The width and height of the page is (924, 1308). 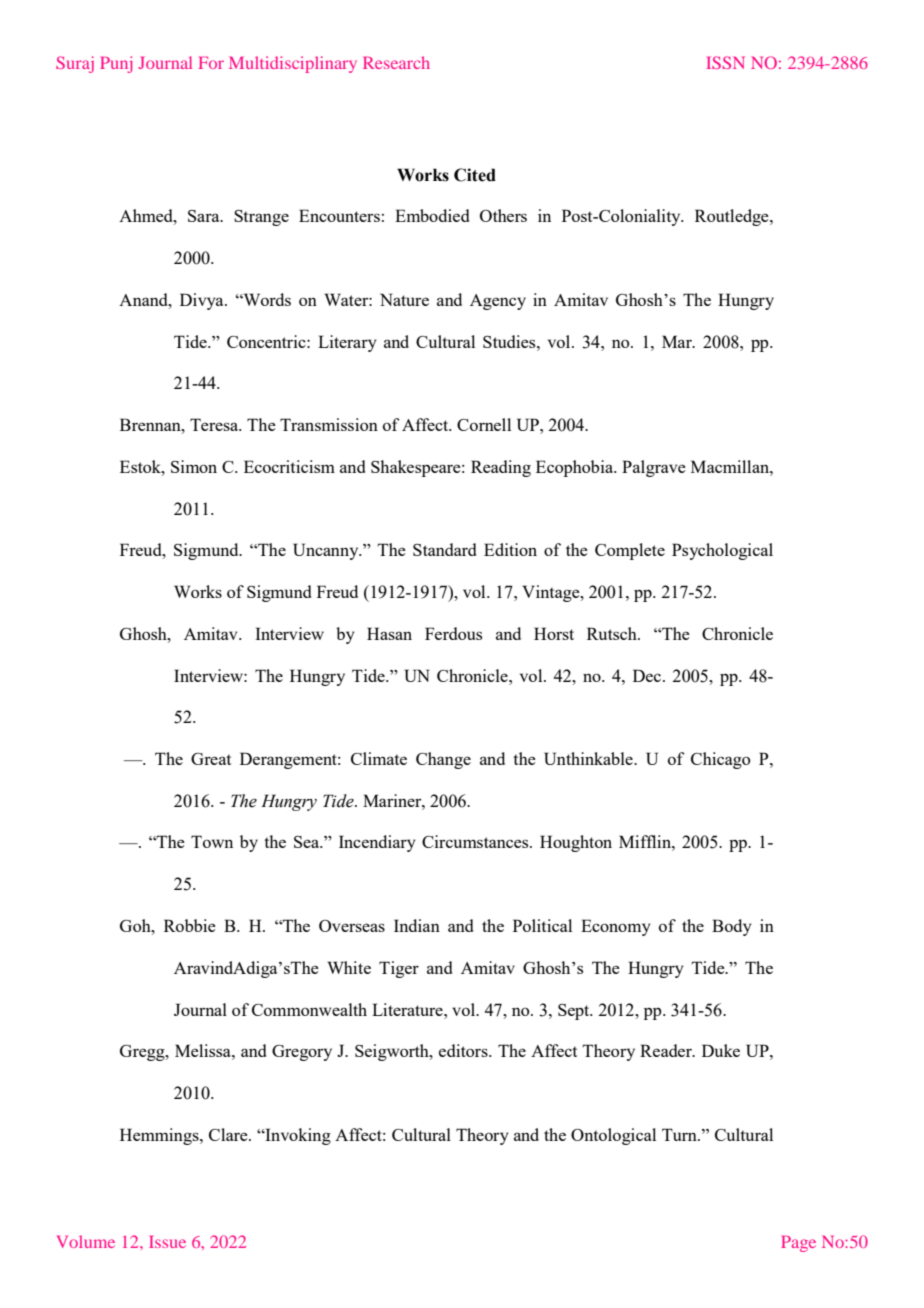 What do you see at coordinates (396, 62) in the page?
I see `Research` at bounding box center [396, 62].
